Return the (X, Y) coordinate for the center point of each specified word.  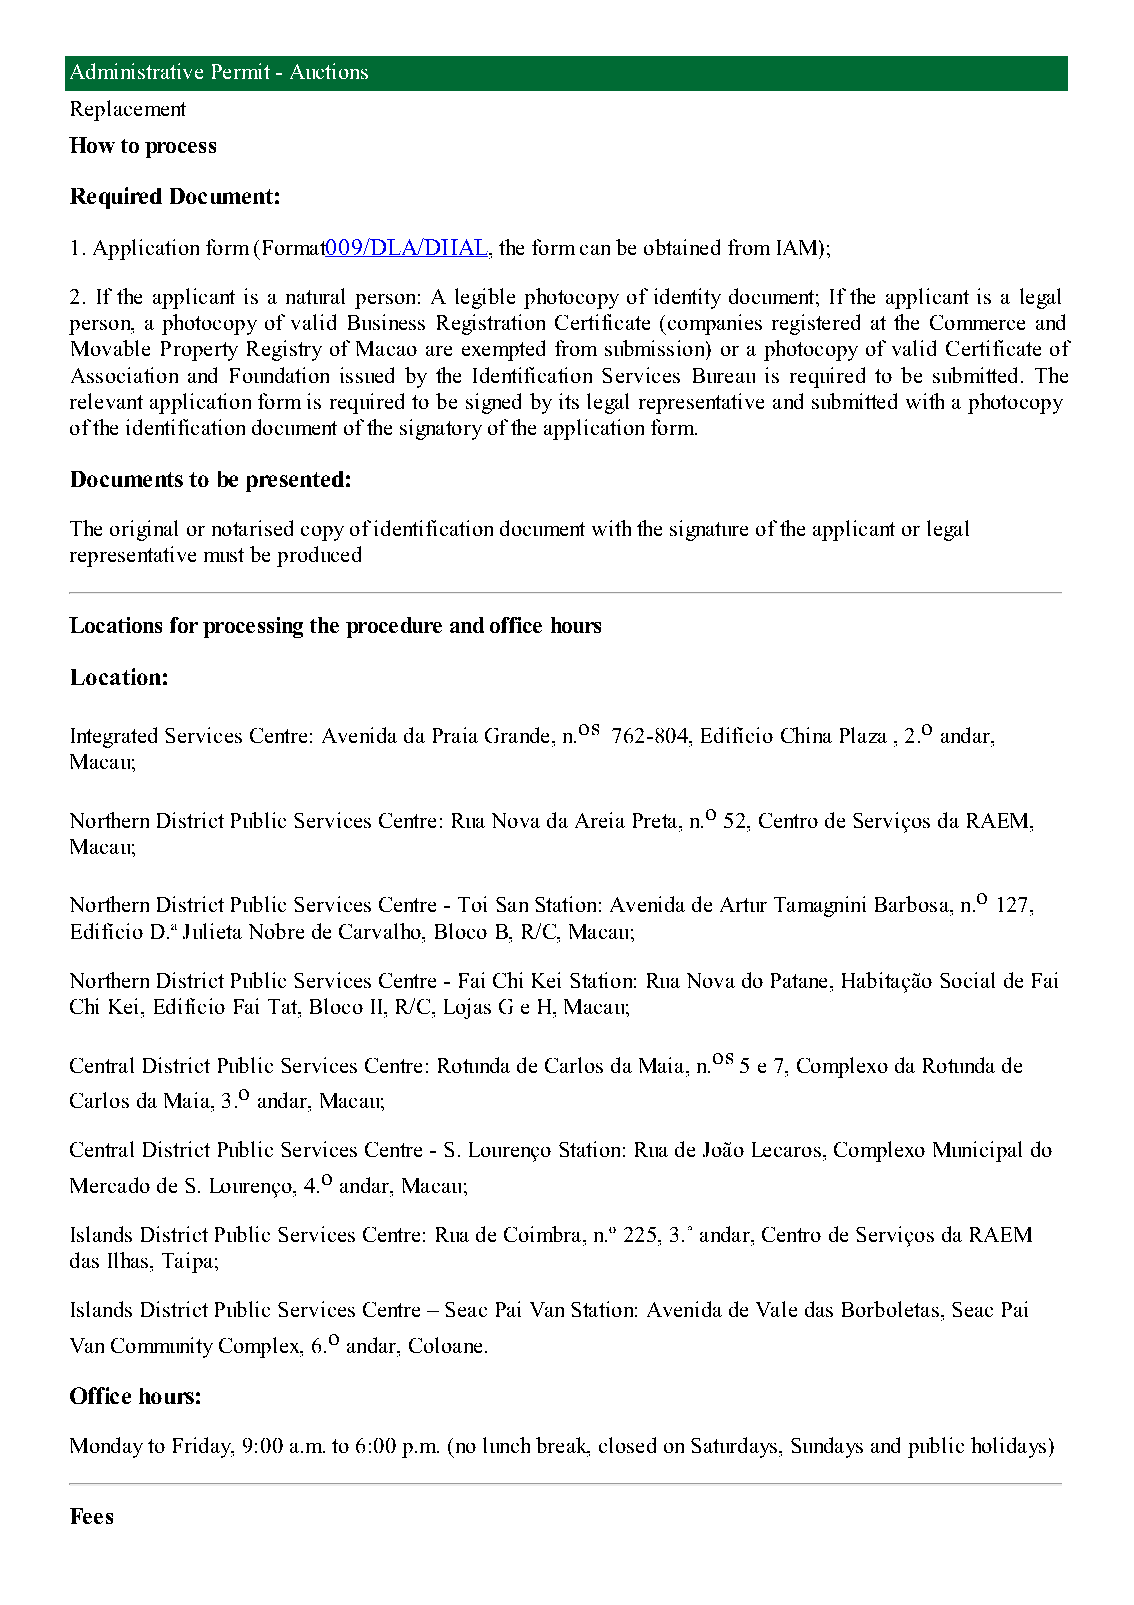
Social (967, 980)
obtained (682, 247)
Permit (241, 71)
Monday (106, 1447)
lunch (506, 1445)
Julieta (212, 931)
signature (709, 530)
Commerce (977, 322)
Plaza (863, 735)
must (224, 555)
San (512, 904)
